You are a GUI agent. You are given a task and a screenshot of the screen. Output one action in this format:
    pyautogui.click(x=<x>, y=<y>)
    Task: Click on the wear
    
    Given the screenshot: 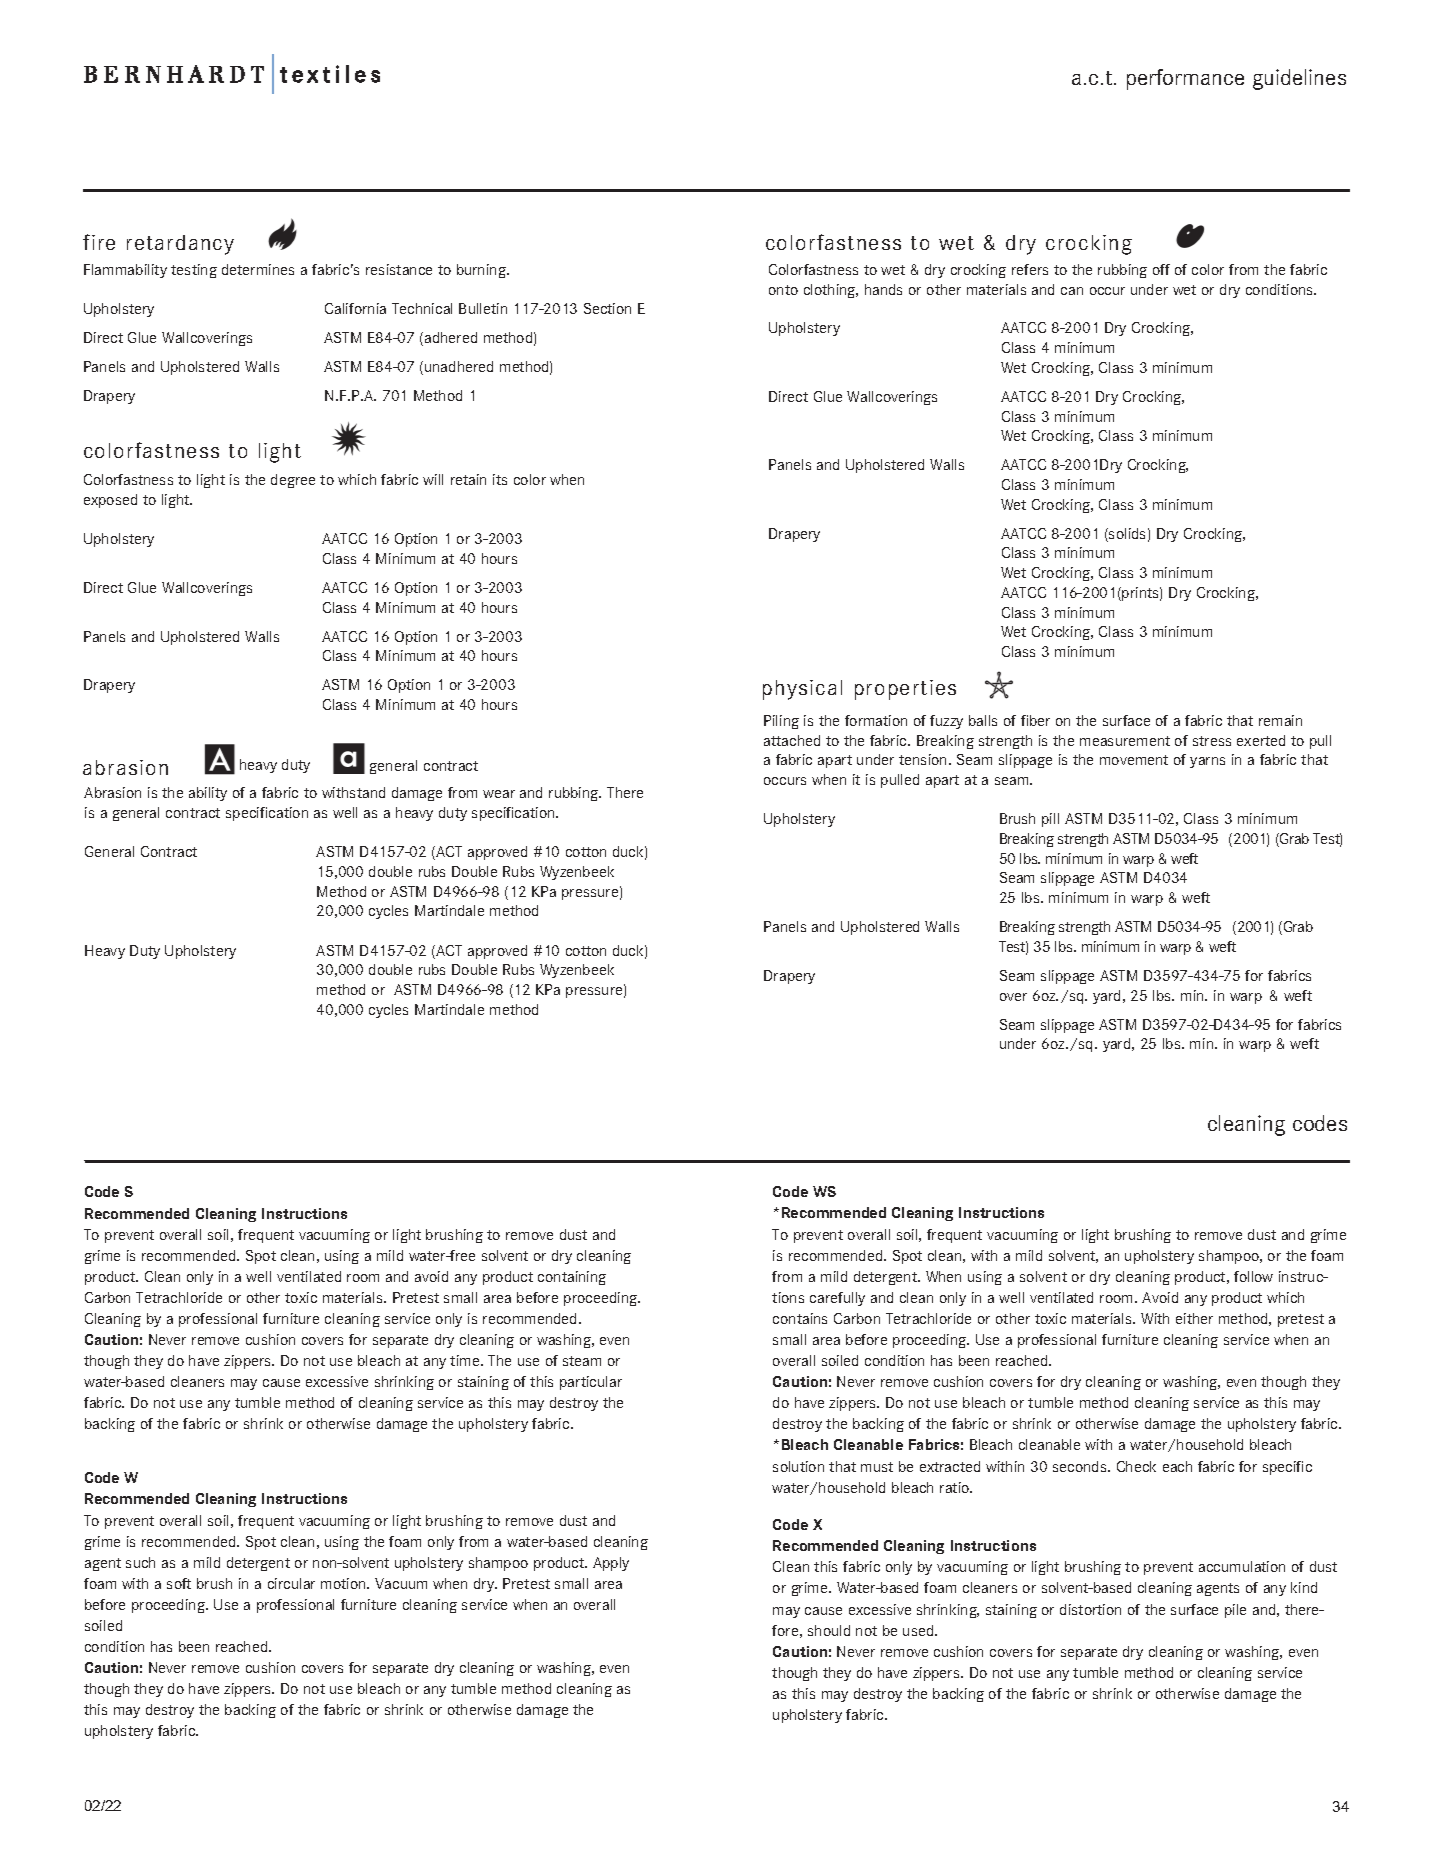 What is the action you would take?
    pyautogui.click(x=499, y=794)
